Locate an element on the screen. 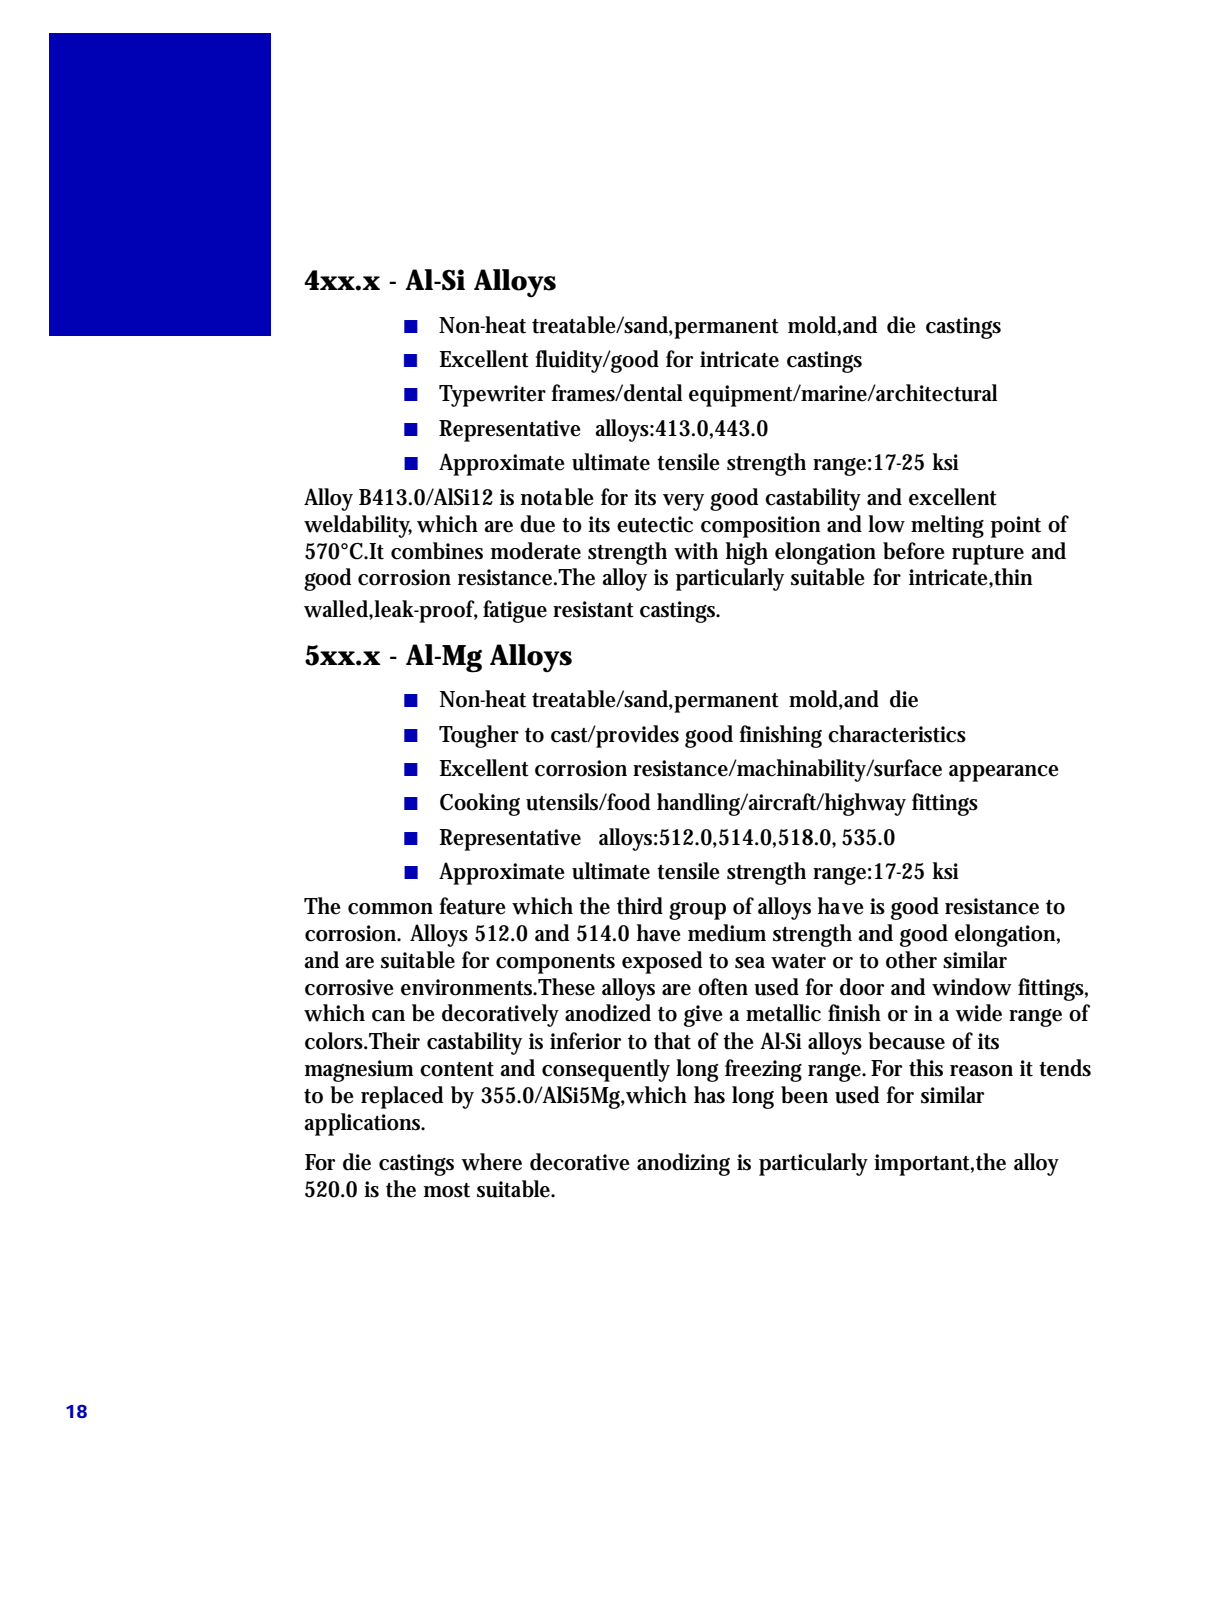  combines is located at coordinates (437, 551).
